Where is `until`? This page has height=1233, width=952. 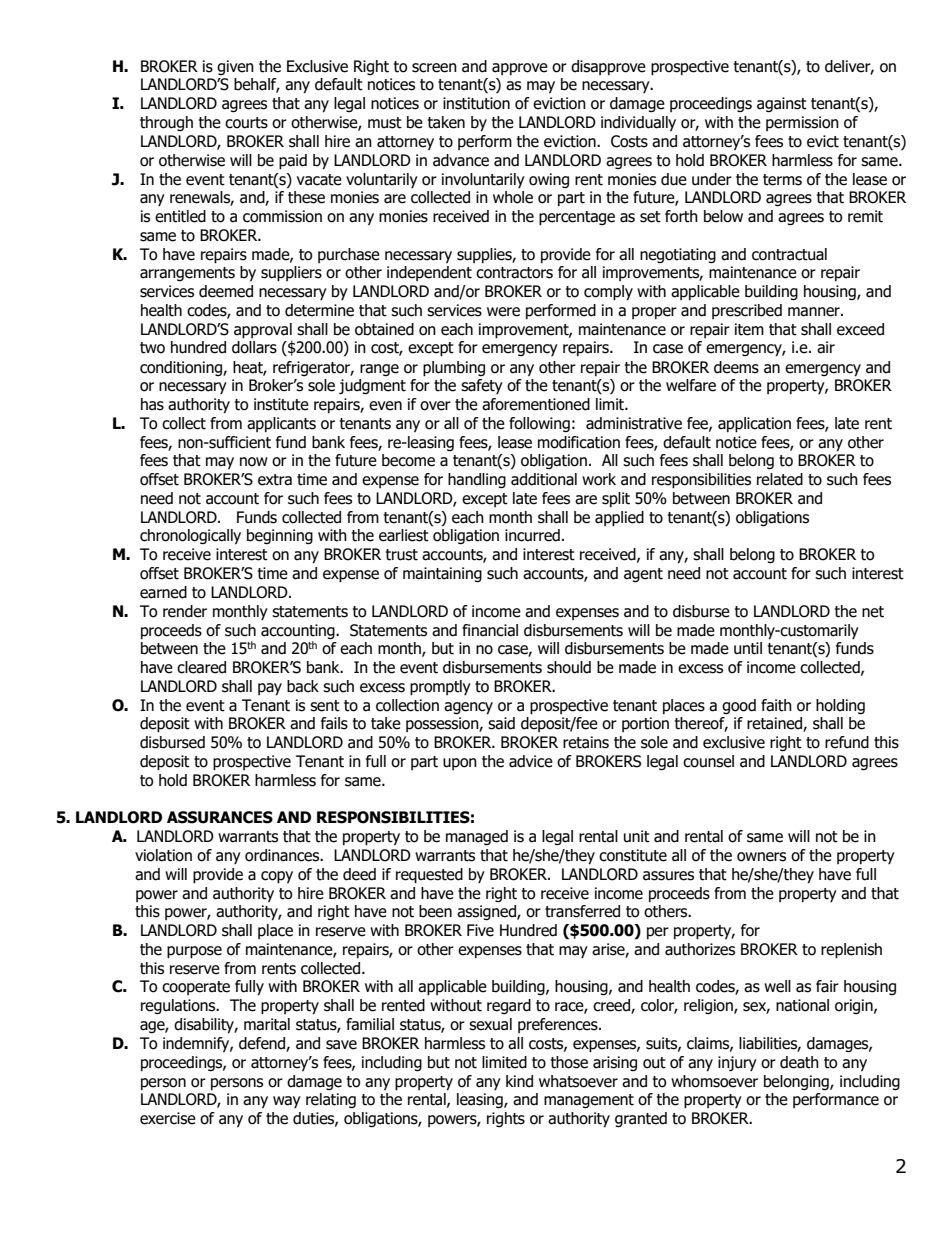
until is located at coordinates (748, 648).
